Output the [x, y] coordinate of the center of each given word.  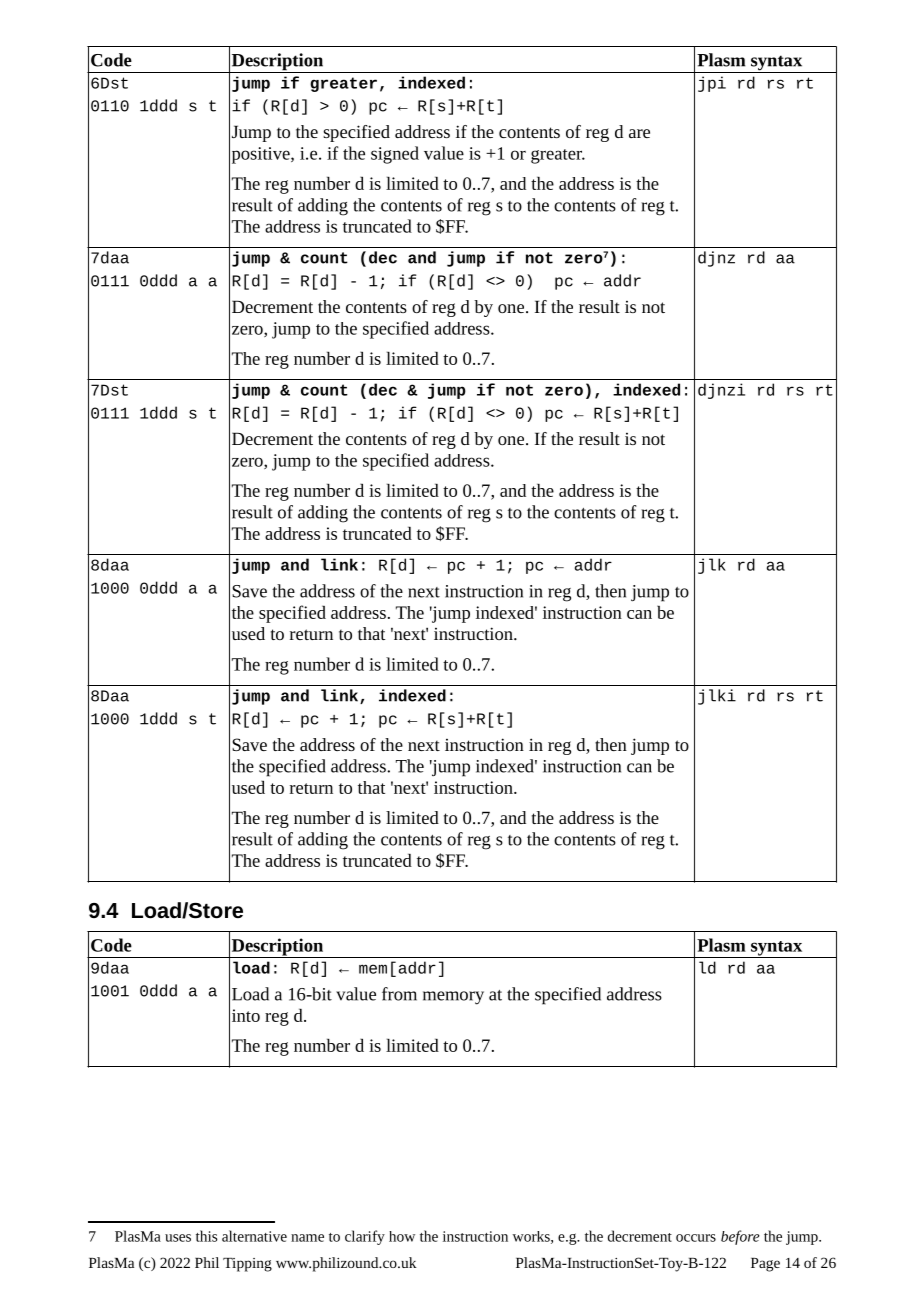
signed [395, 155]
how [402, 1236]
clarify [365, 1237]
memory [453, 998]
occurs [696, 1238]
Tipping [247, 1265]
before [740, 1237]
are [639, 133]
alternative [254, 1236]
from [399, 994]
